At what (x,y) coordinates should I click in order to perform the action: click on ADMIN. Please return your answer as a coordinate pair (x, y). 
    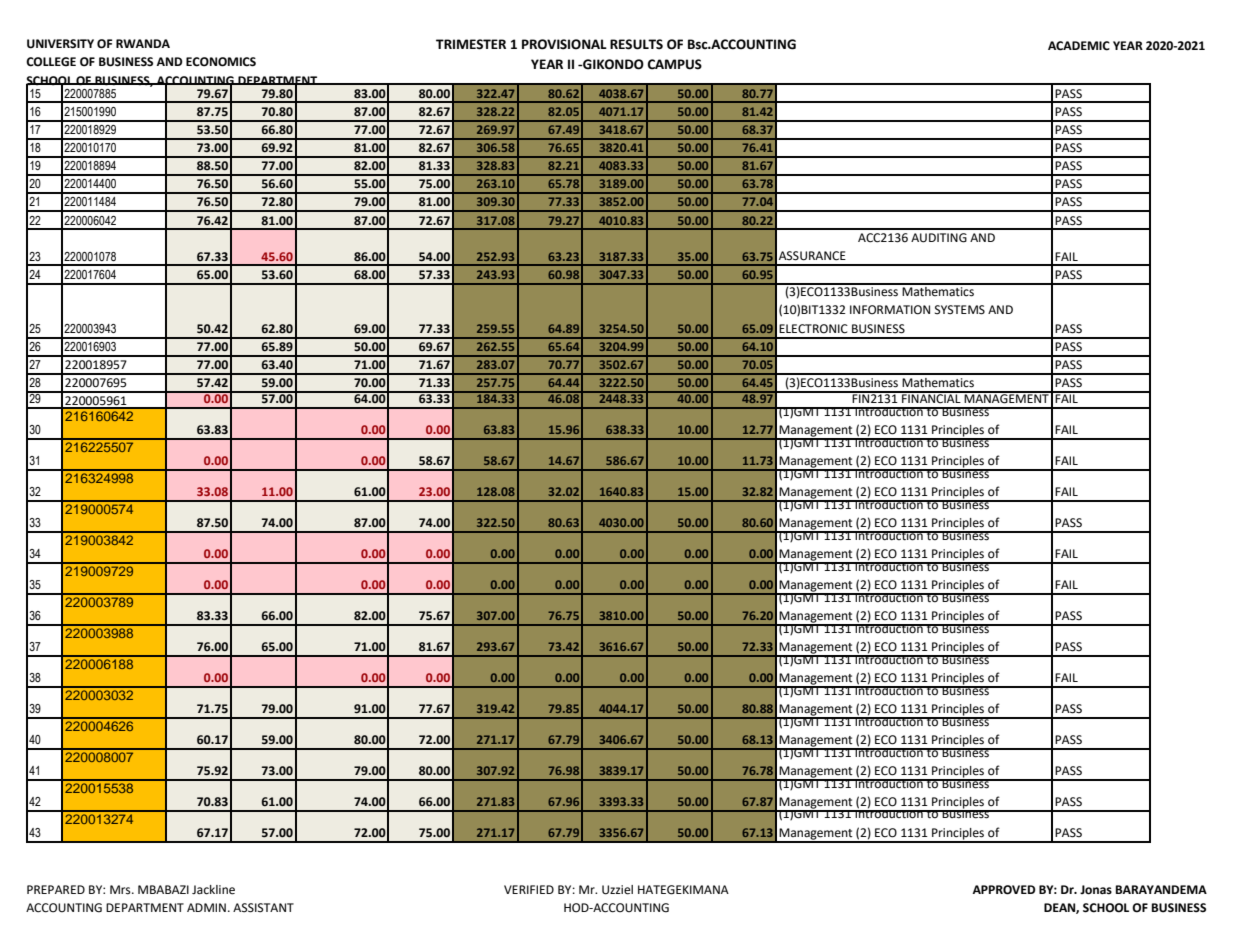
    Looking at the image, I should click on (206, 907).
